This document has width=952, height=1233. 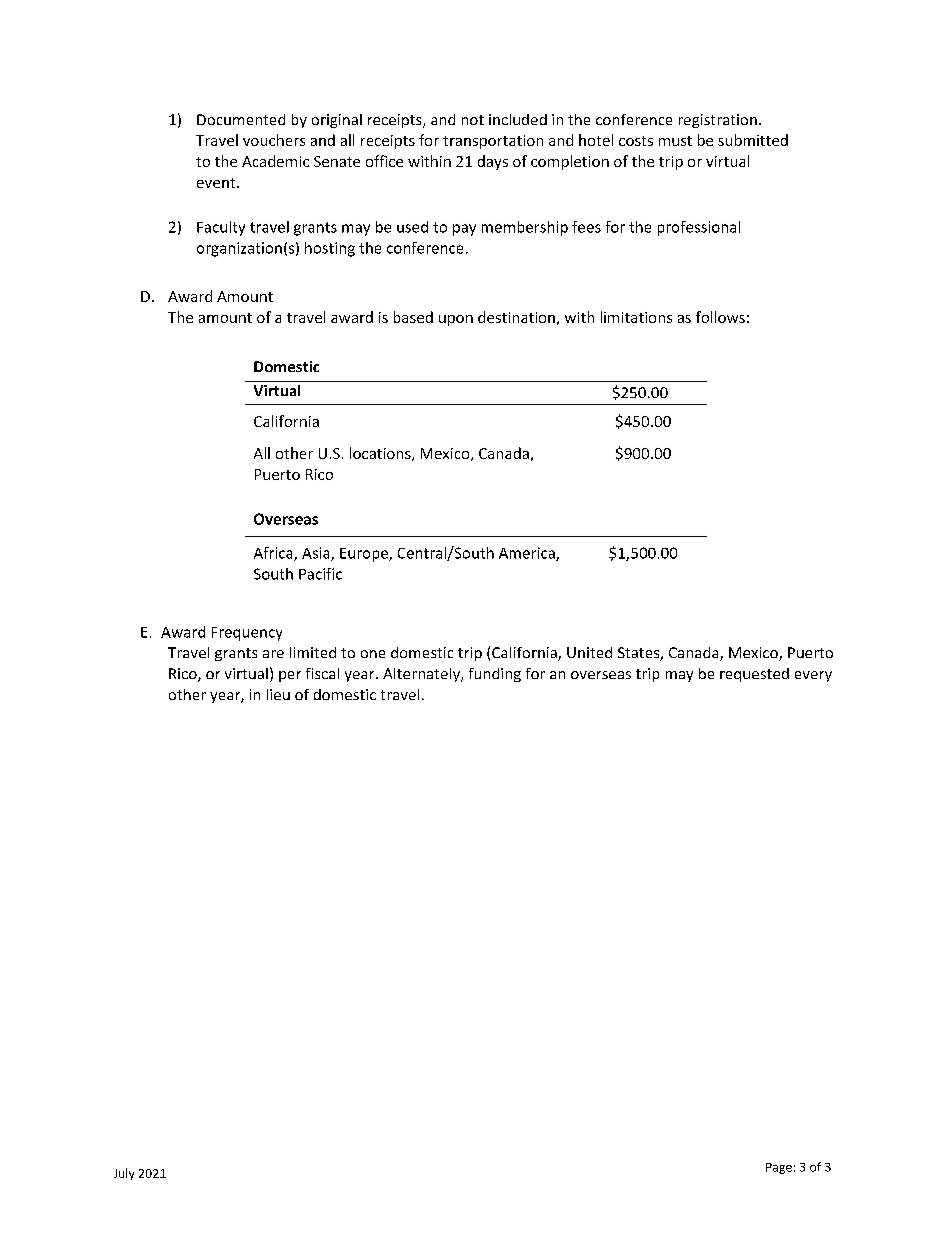 What do you see at coordinates (495, 675) in the document?
I see `funding` at bounding box center [495, 675].
